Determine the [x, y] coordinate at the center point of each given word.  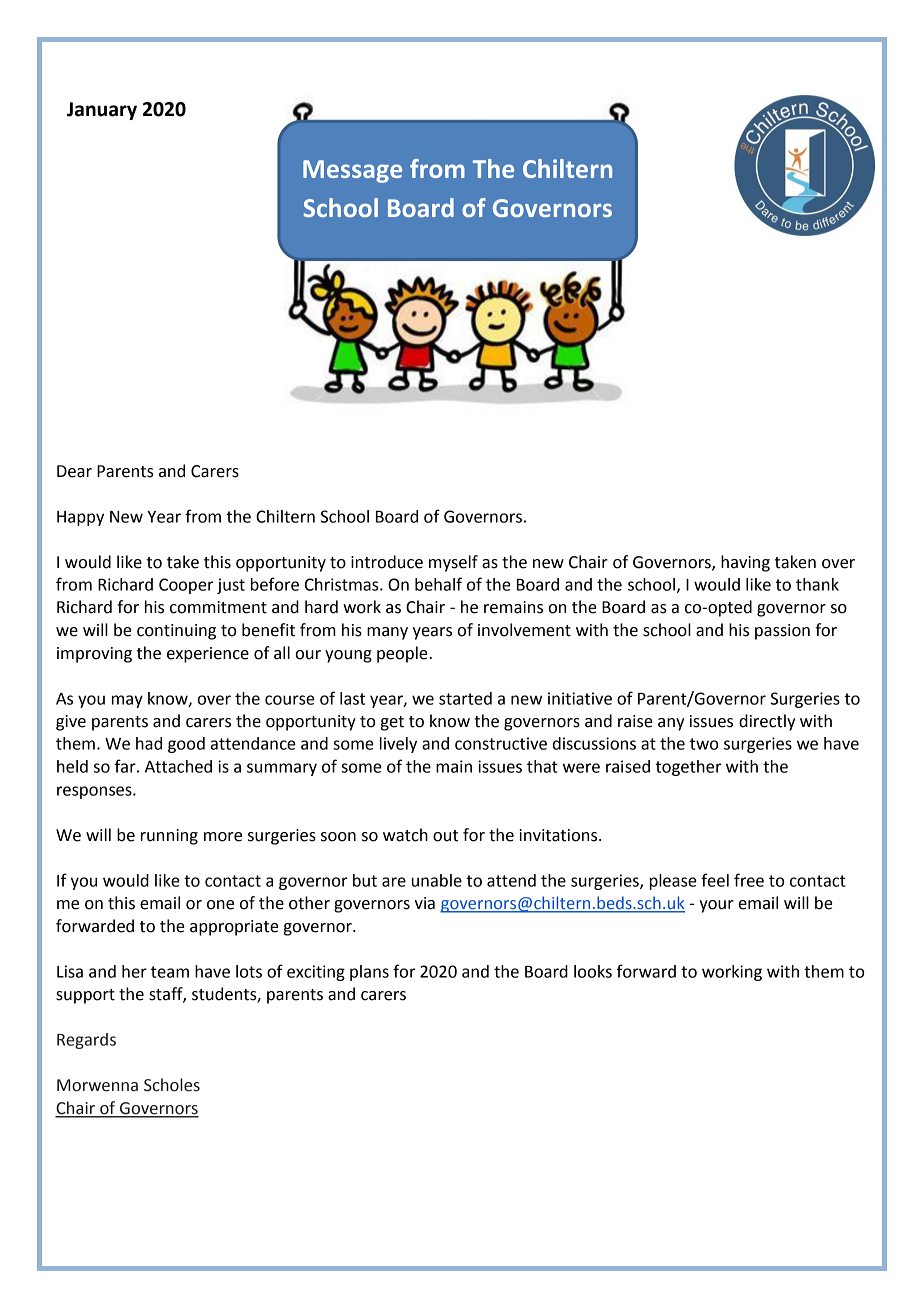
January [102, 111]
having [745, 563]
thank [817, 584]
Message [352, 171]
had [149, 743]
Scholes [172, 1085]
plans [369, 973]
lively [398, 745]
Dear [74, 471]
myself [453, 563]
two [704, 744]
